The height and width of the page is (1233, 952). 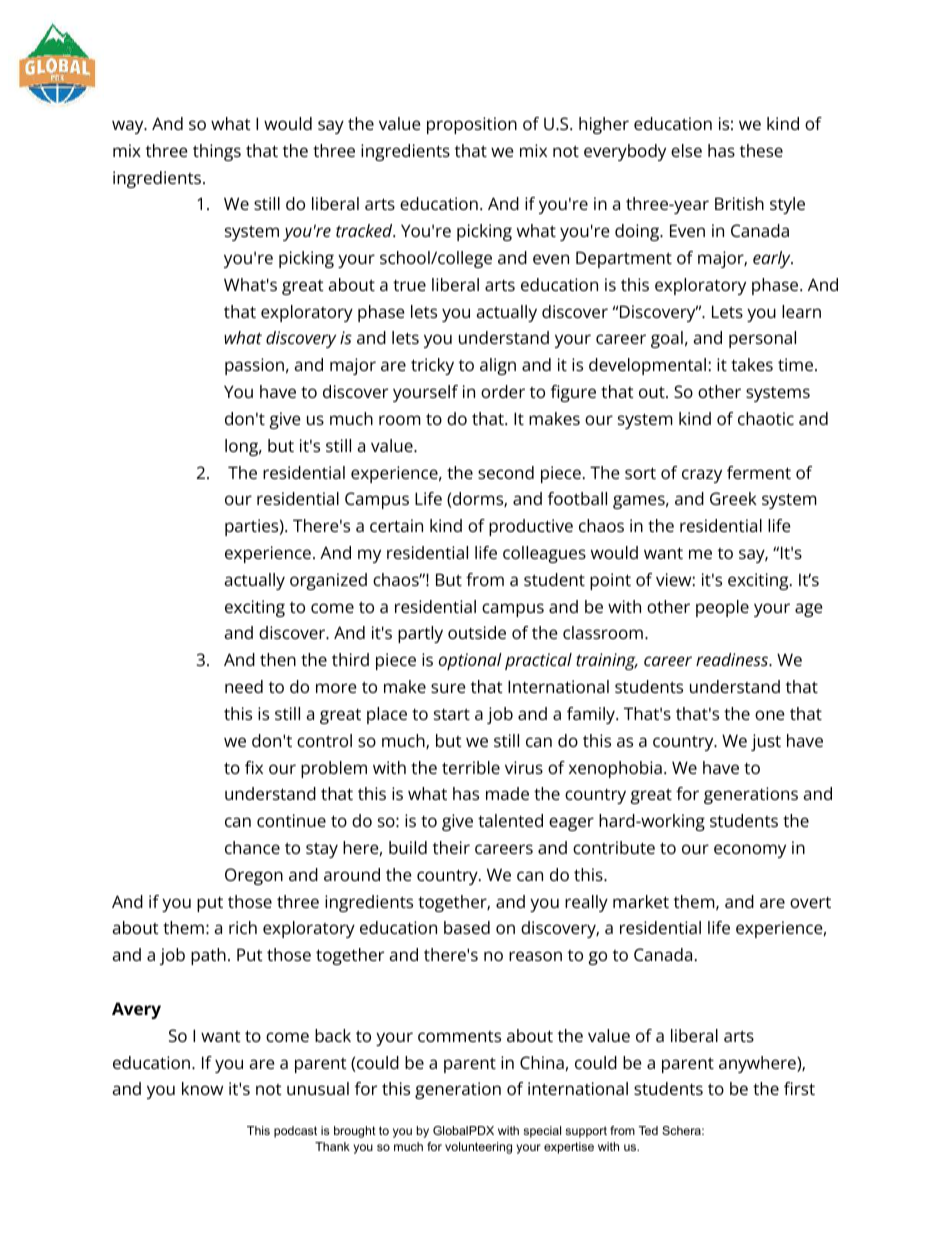 What do you see at coordinates (202, 1088) in the page?
I see `know` at bounding box center [202, 1088].
